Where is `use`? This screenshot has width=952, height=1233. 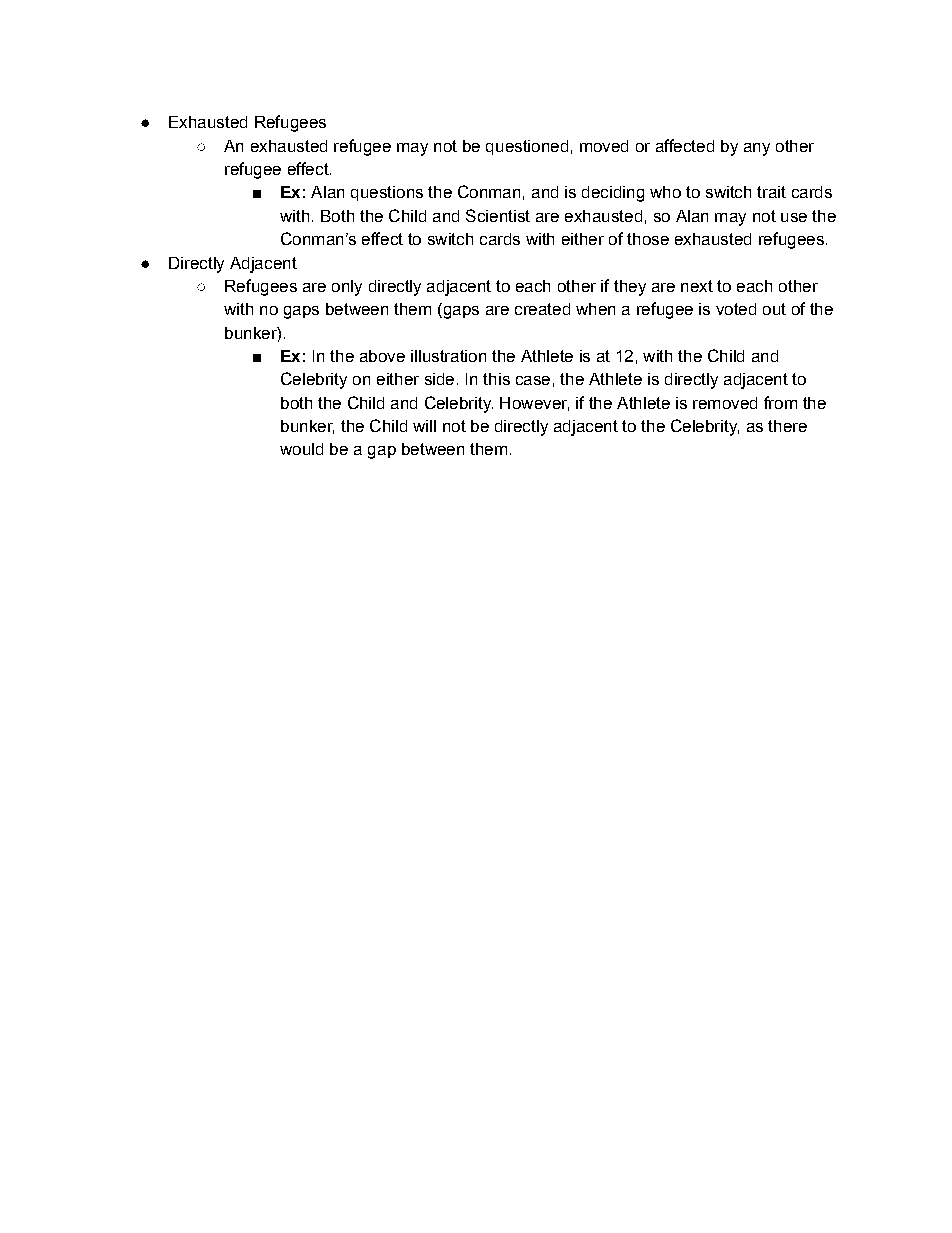 use is located at coordinates (794, 217).
